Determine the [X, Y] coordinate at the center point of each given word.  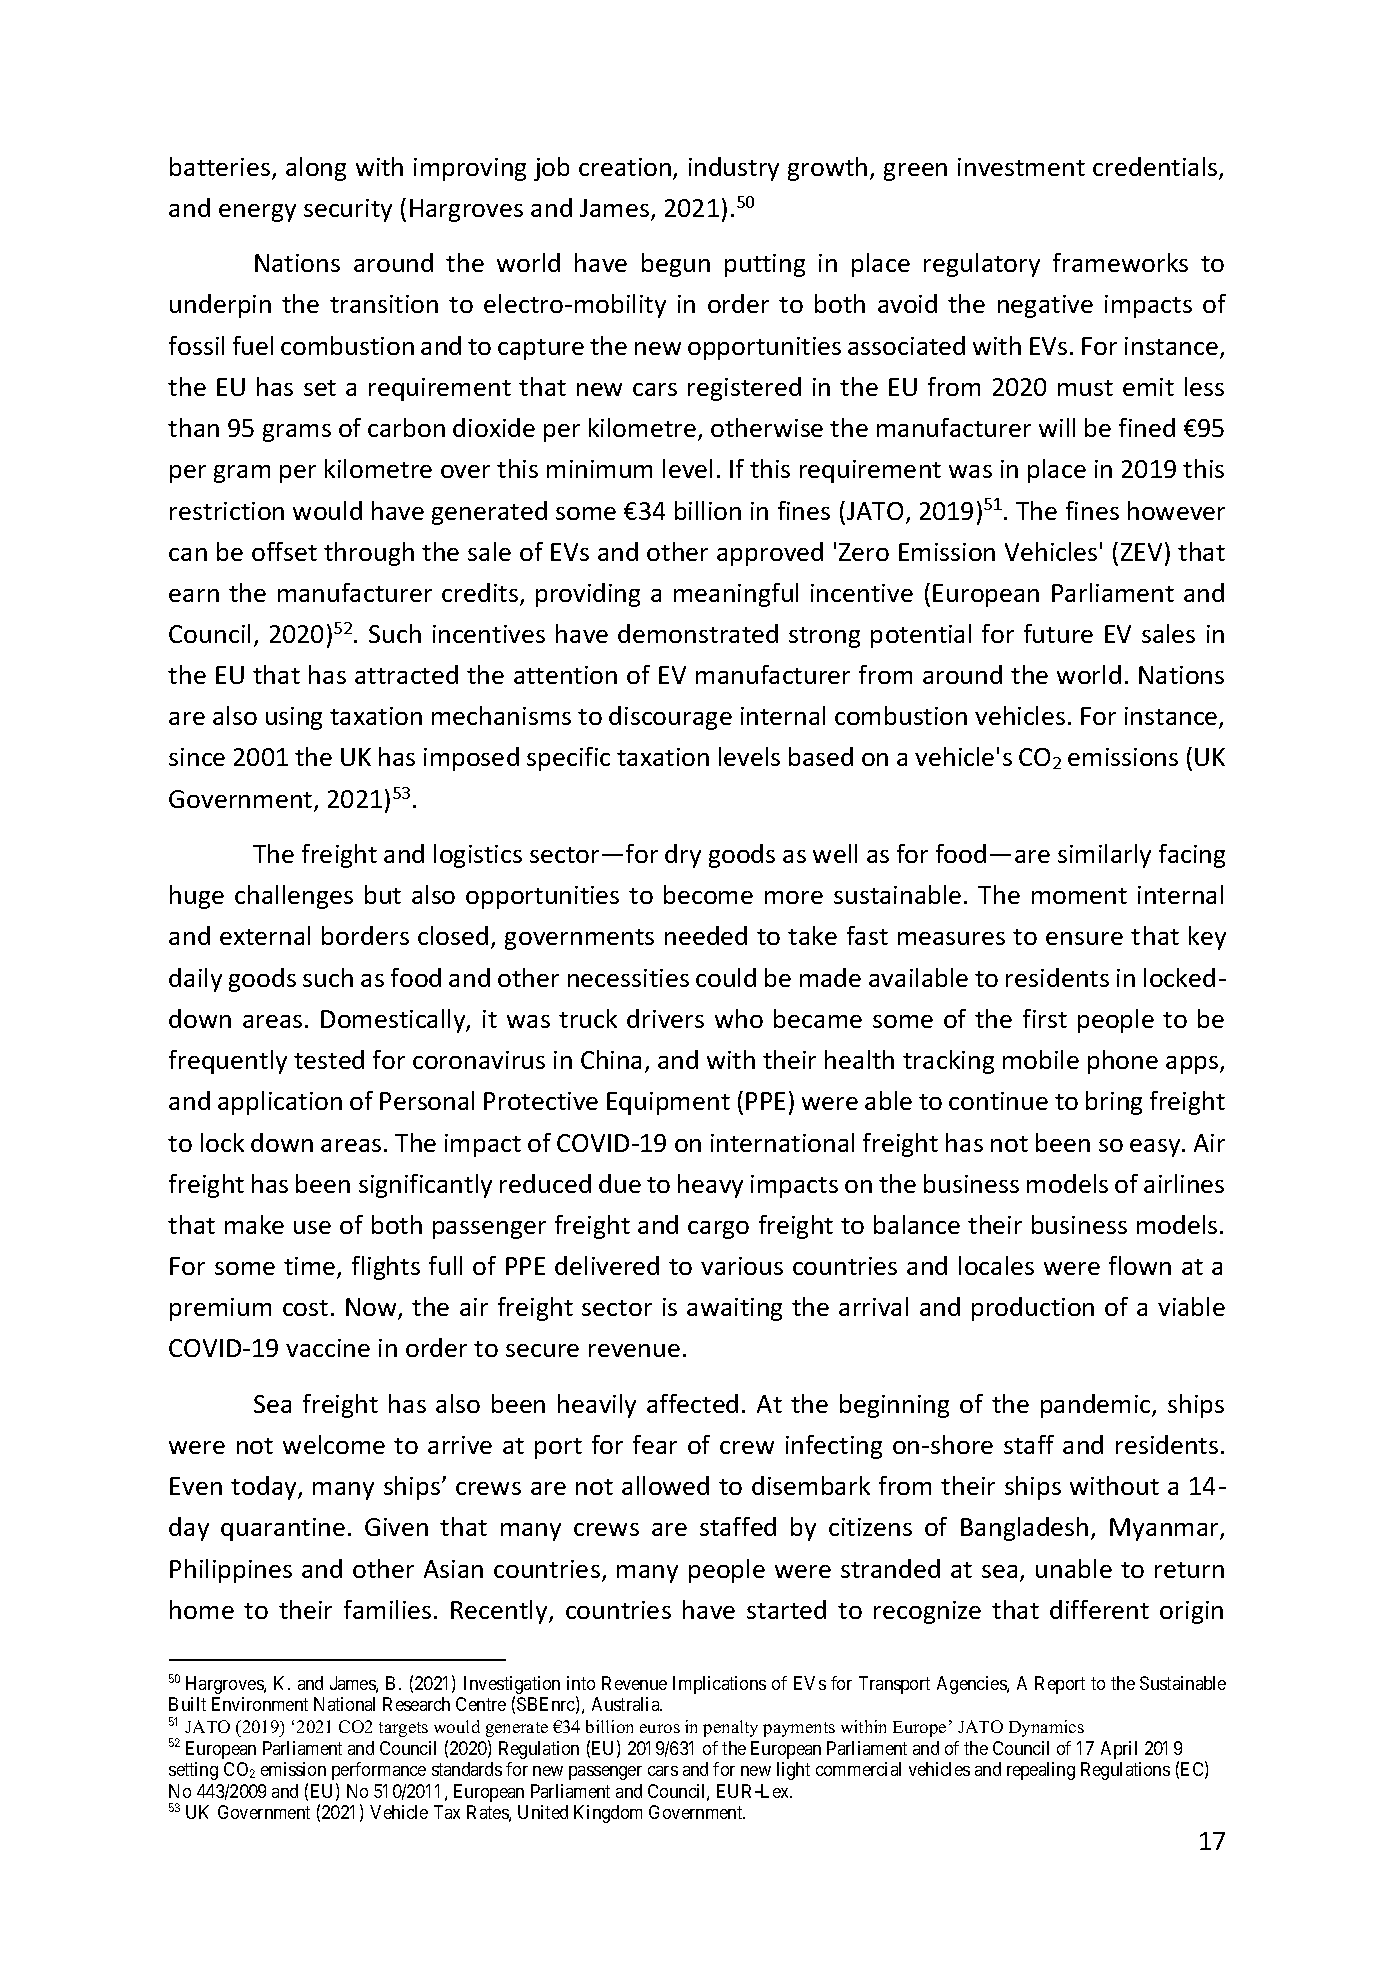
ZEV [1141, 552]
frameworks [1120, 262]
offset [284, 551]
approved [770, 554]
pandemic [1097, 1406]
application [280, 1103]
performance [379, 1771]
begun [676, 265]
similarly [1104, 856]
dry [683, 856]
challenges [294, 897]
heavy [710, 1186]
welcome [334, 1444]
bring [1114, 1103]
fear [655, 1444]
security [348, 210]
